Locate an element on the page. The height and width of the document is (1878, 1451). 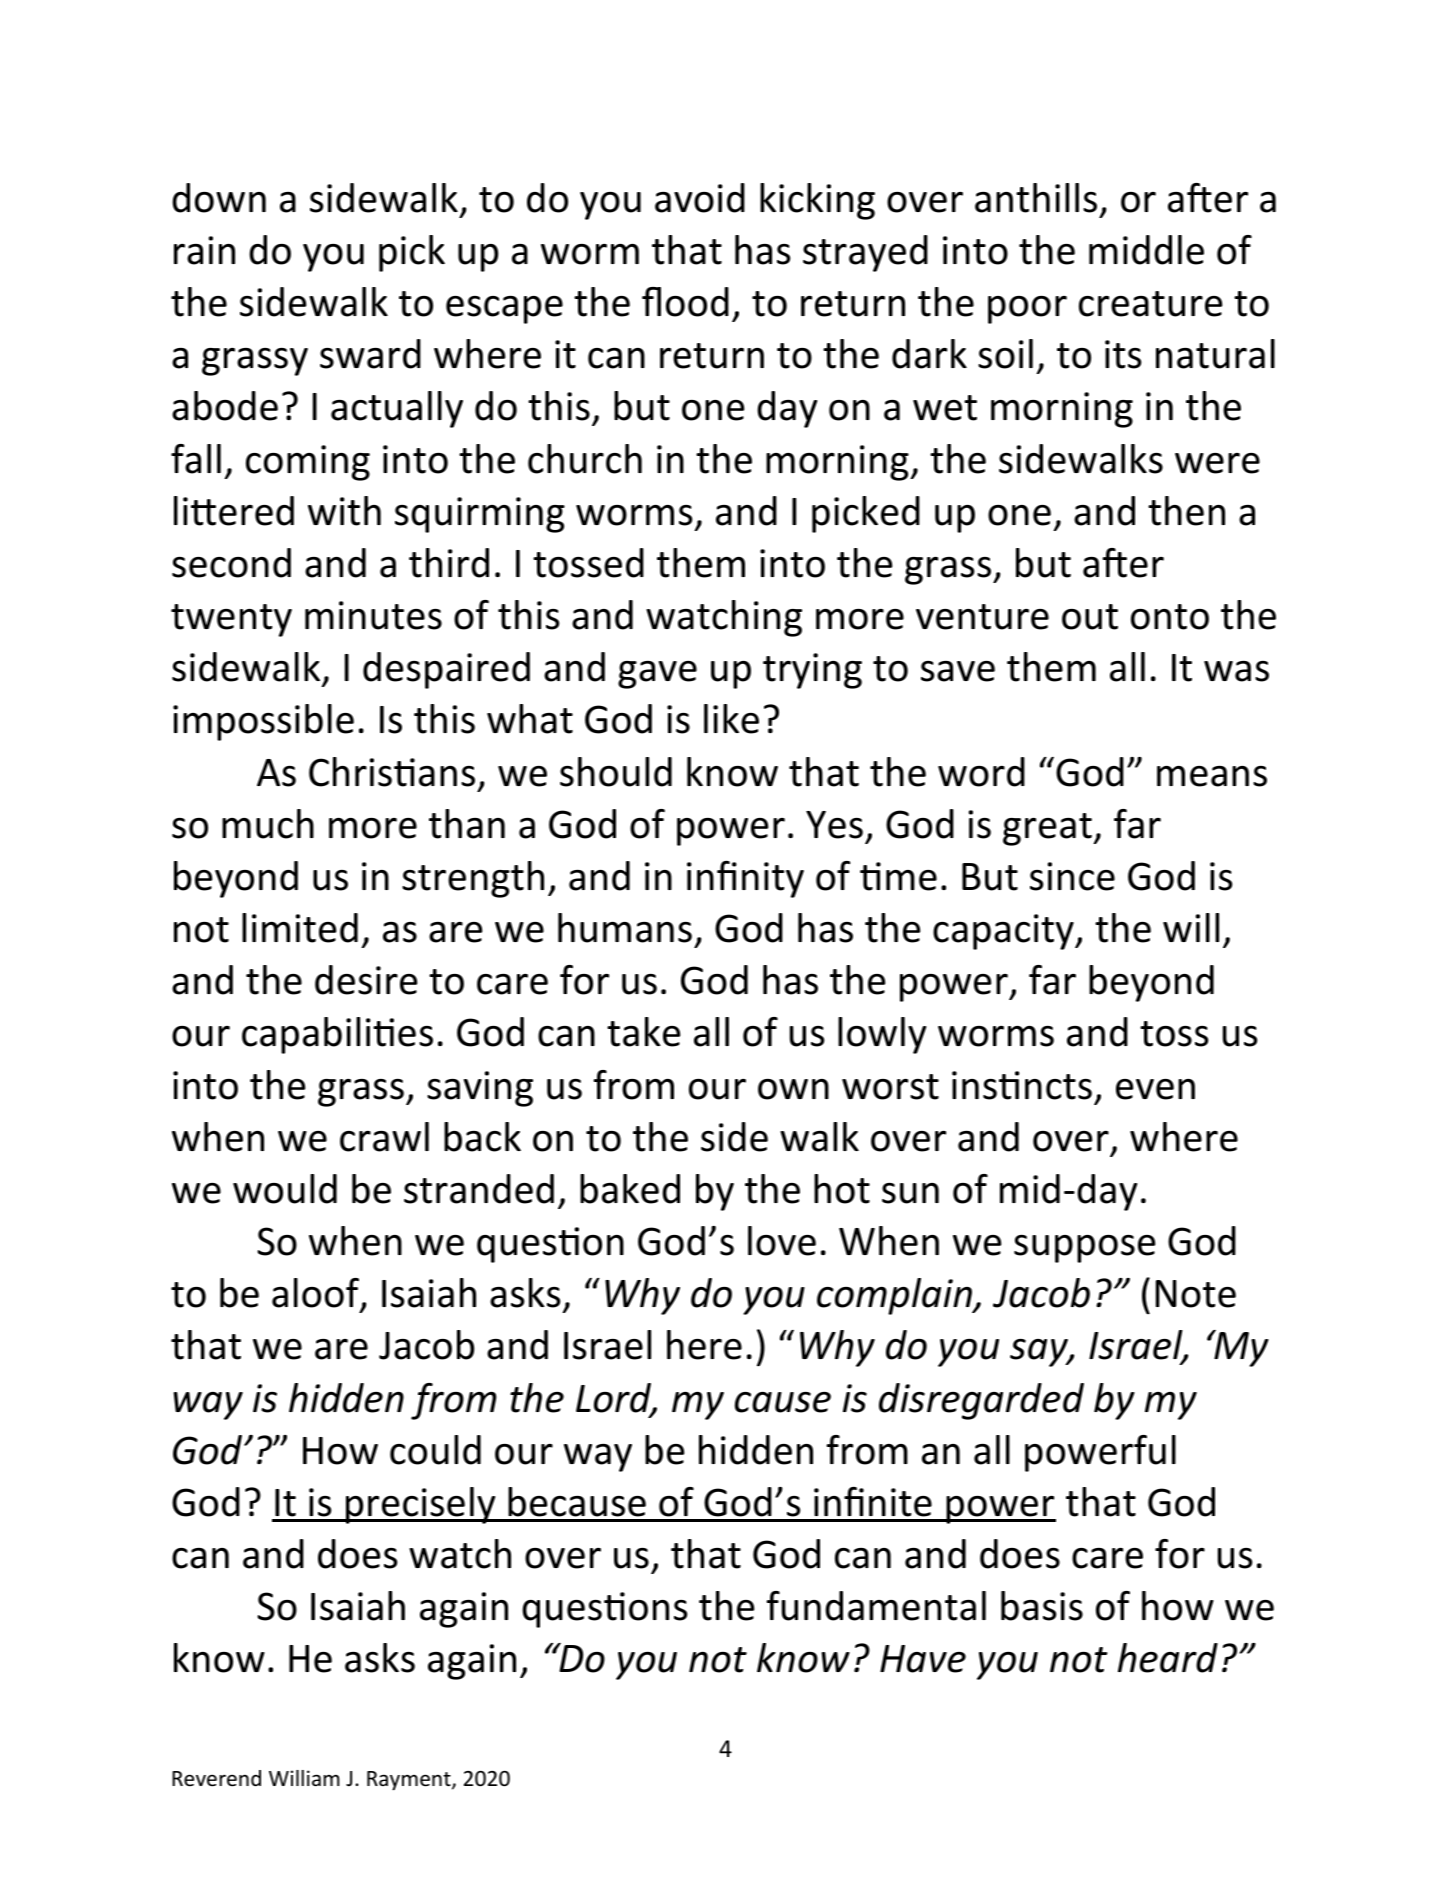
means is located at coordinates (1212, 776).
